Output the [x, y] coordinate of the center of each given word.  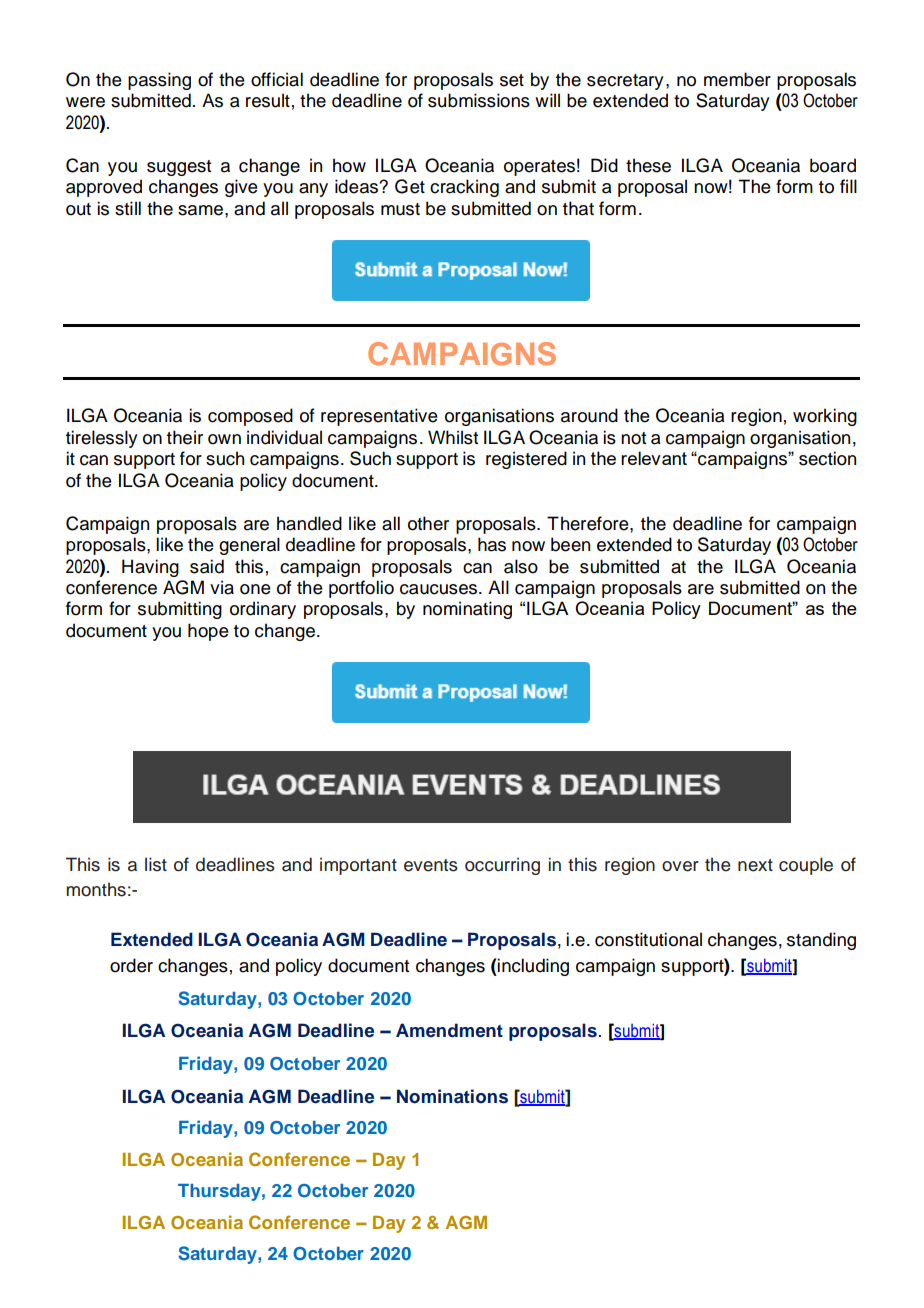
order [131, 965]
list [156, 864]
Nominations [452, 1096]
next [755, 865]
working [825, 417]
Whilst [453, 437]
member [737, 79]
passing [159, 81]
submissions [479, 100]
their [185, 437]
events [431, 865]
